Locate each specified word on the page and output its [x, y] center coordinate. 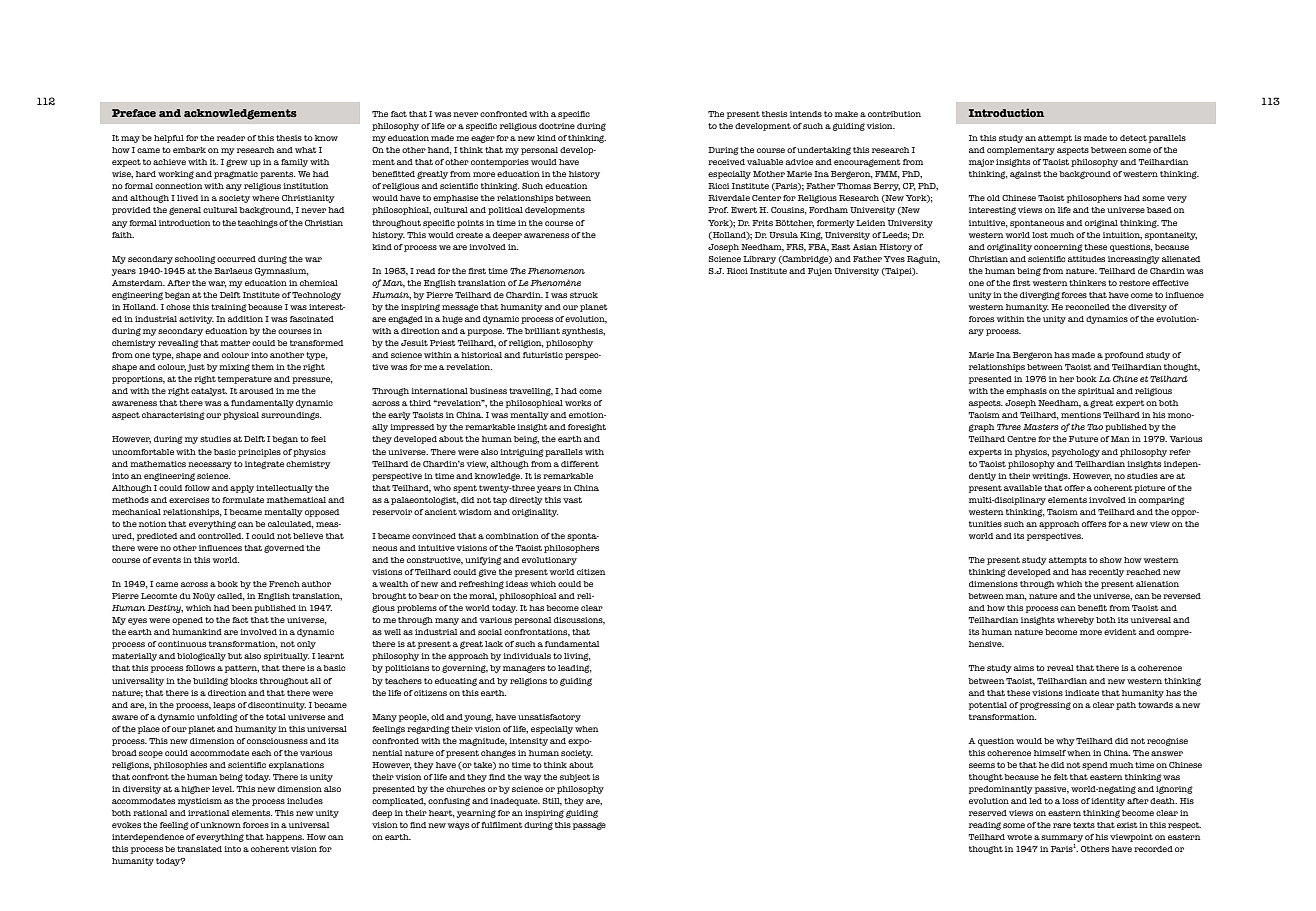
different [580, 464]
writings [1051, 477]
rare [1062, 825]
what [306, 150]
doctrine [557, 126]
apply [242, 489]
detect [1133, 138]
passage [589, 826]
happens [285, 838]
